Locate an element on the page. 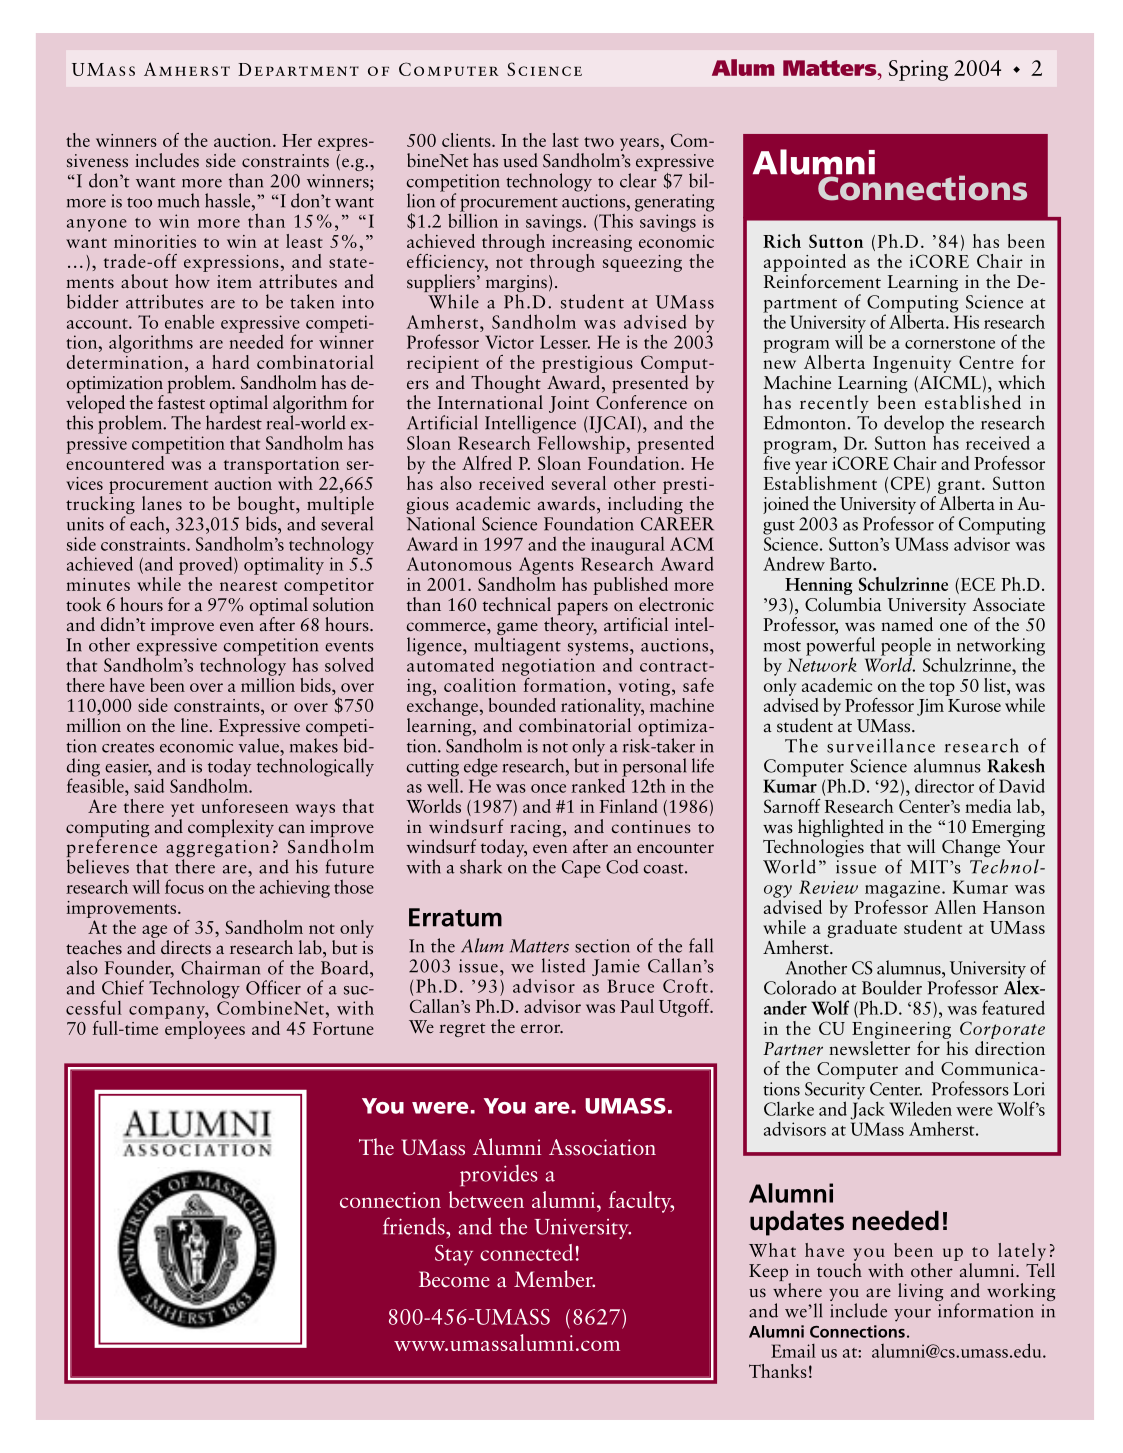 This page has width=1123, height=1453. line is located at coordinates (194, 725).
